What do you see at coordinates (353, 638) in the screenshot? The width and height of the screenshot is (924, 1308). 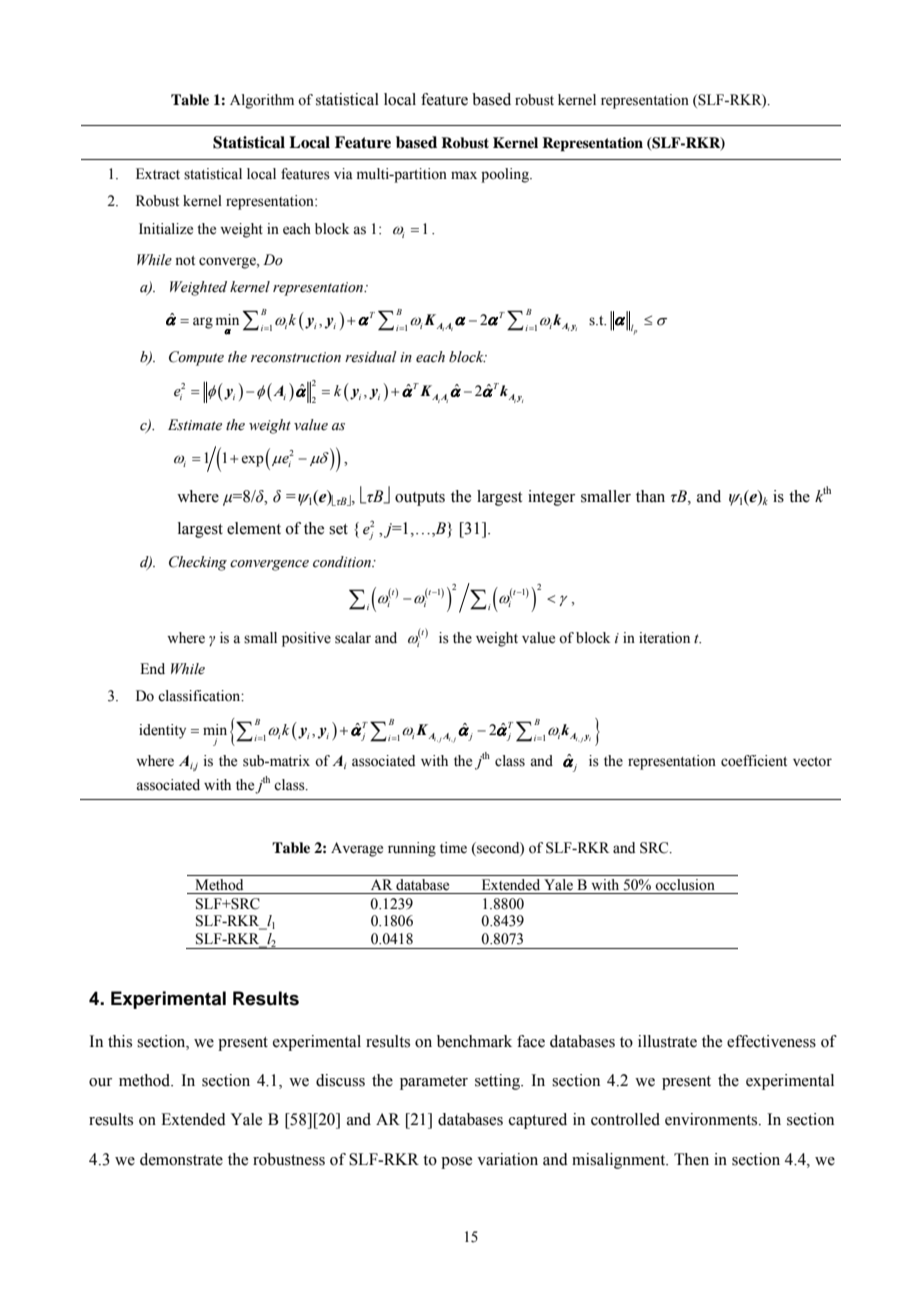 I see `scalar` at bounding box center [353, 638].
